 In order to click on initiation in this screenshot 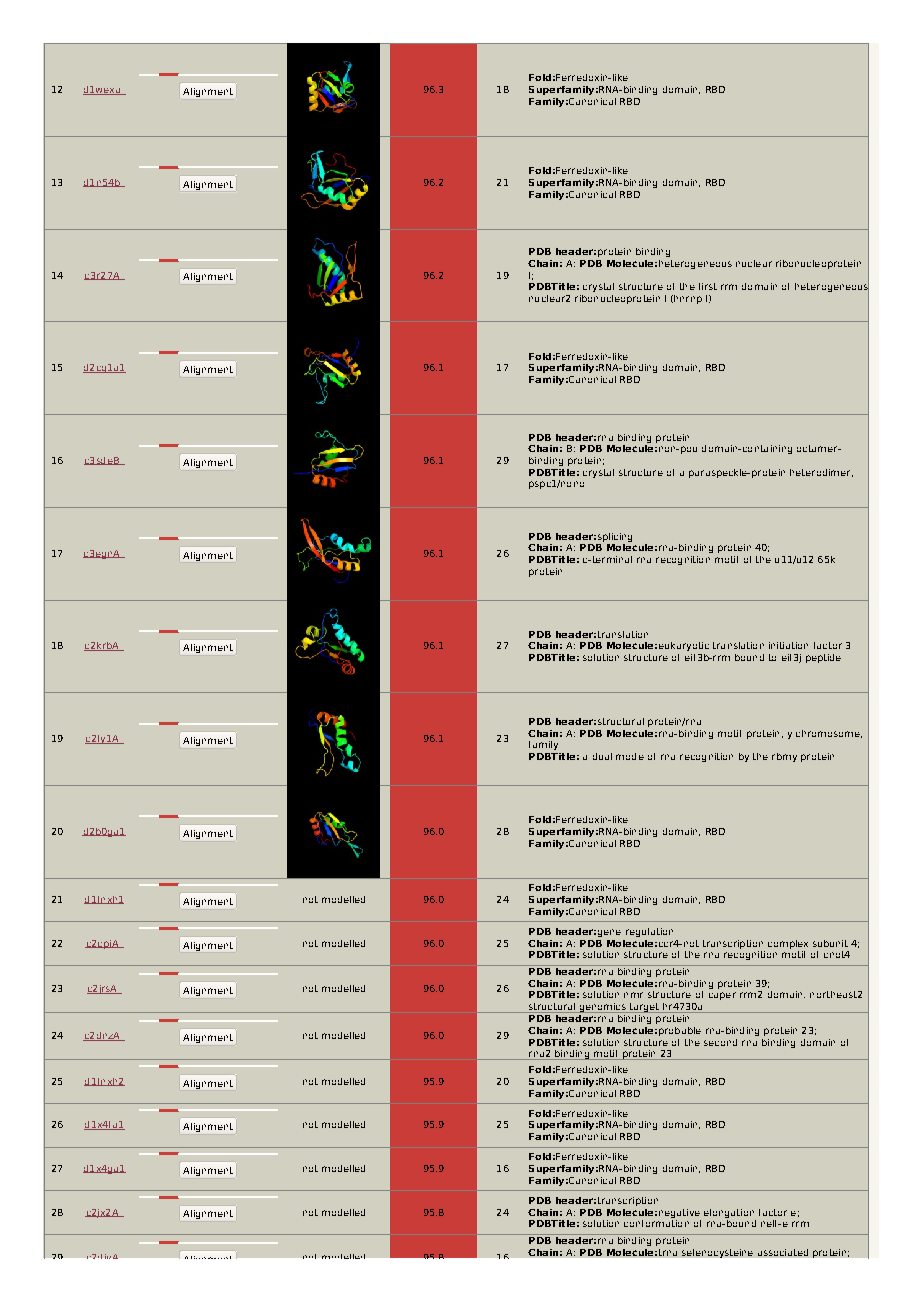, I will do `click(788, 645)`.
